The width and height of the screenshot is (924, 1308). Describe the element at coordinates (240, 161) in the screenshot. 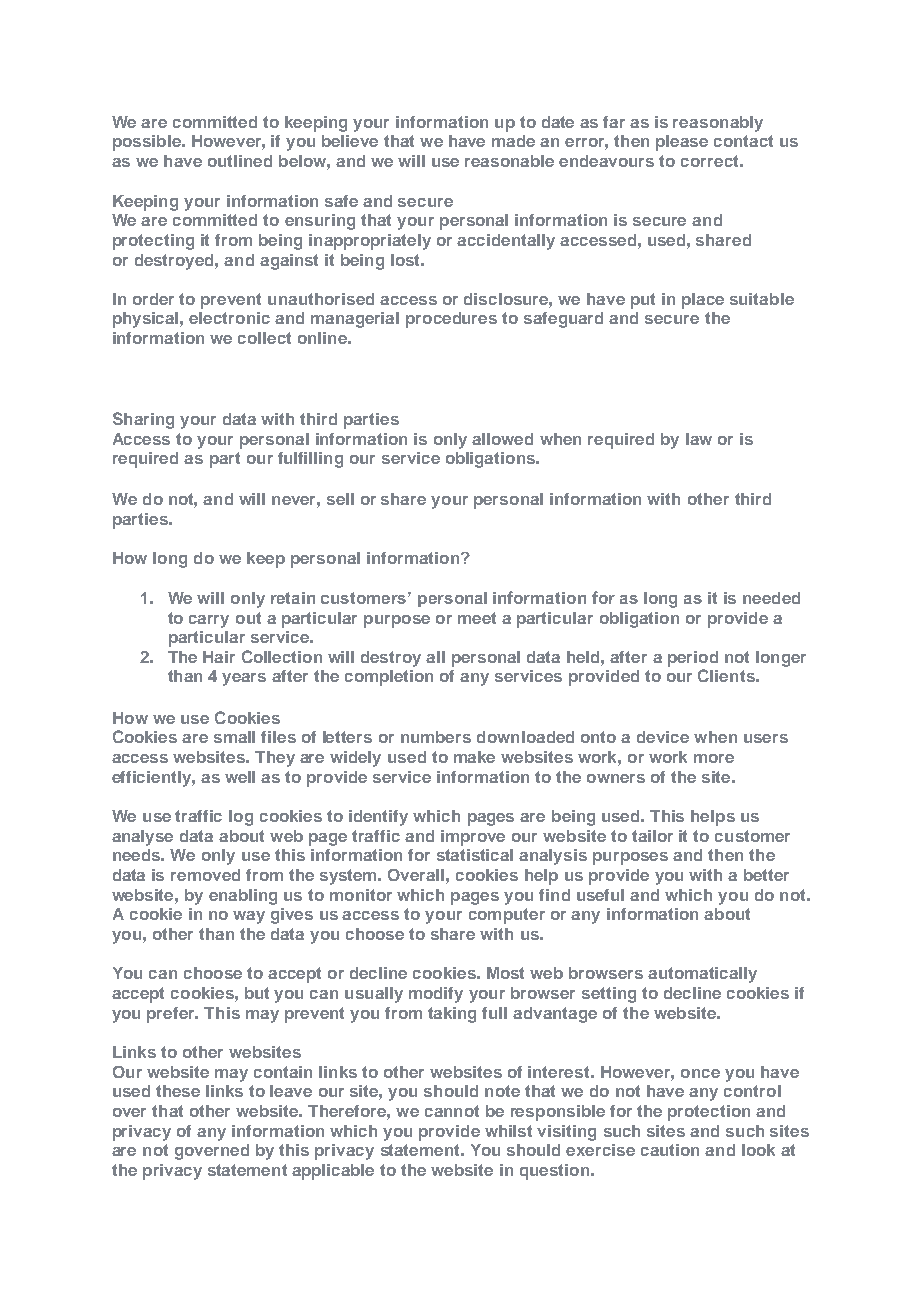

I see `outlined` at that location.
